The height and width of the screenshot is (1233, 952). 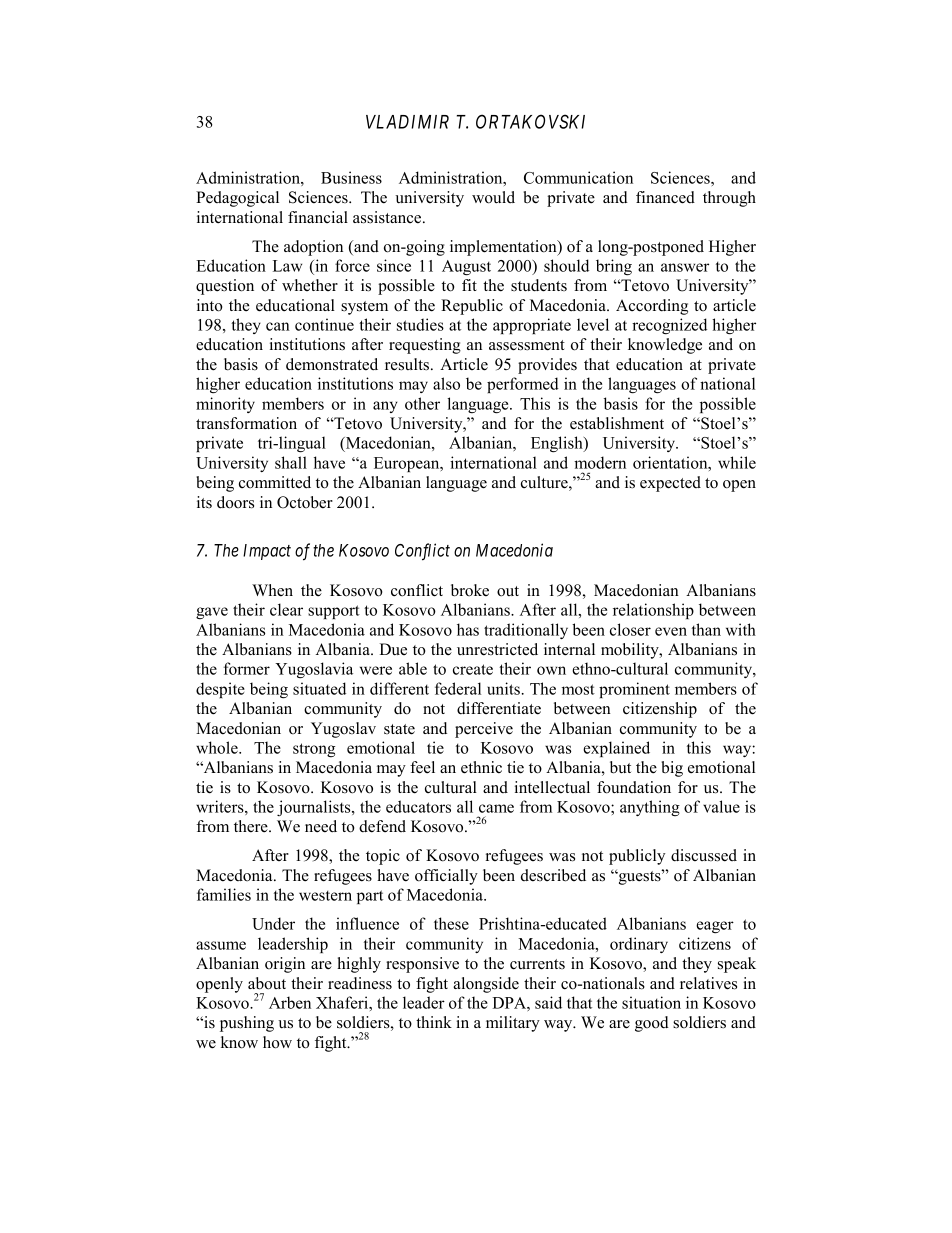 I want to click on big, so click(x=672, y=769).
